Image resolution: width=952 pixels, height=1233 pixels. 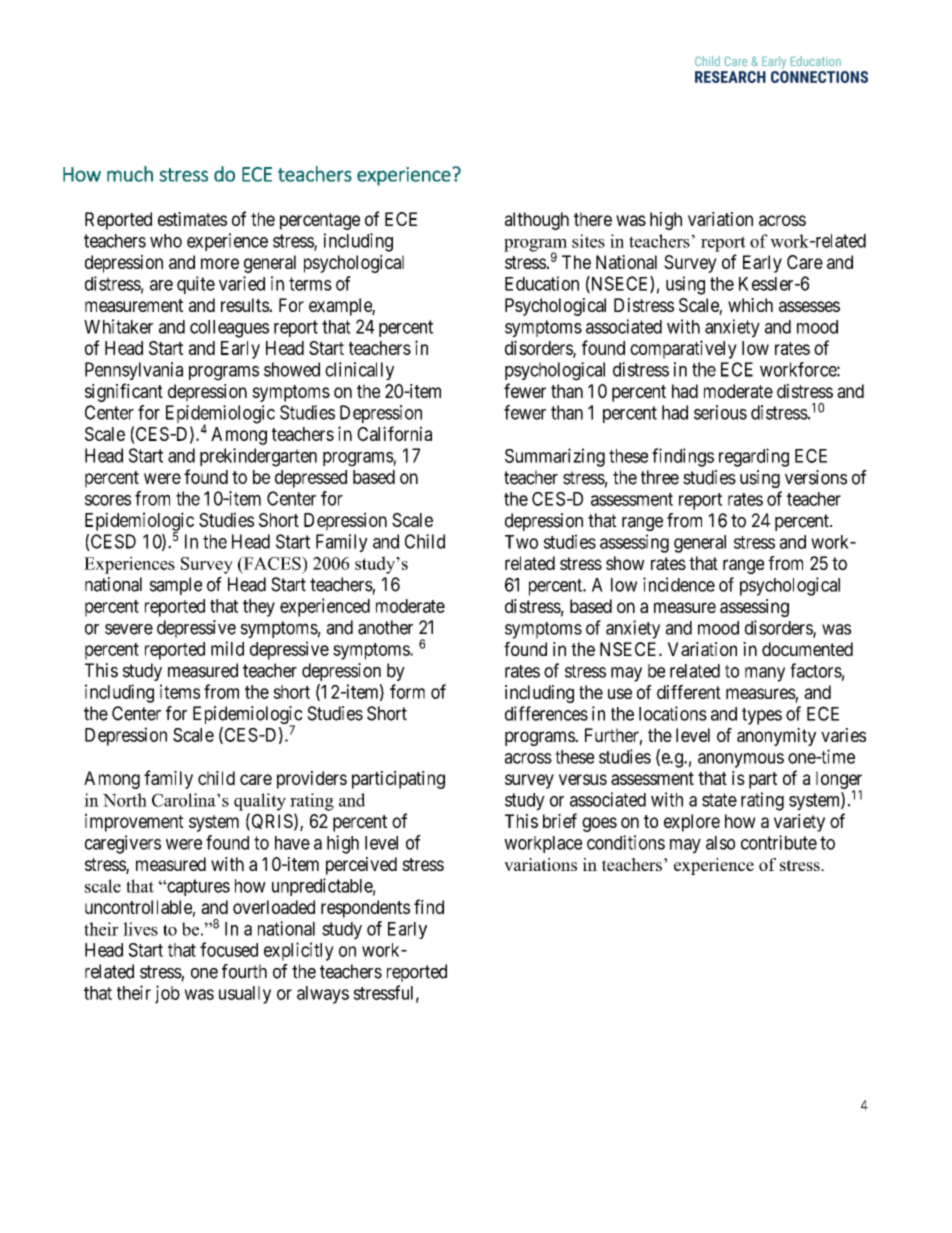 What do you see at coordinates (244, 971) in the document?
I see `fourth` at bounding box center [244, 971].
